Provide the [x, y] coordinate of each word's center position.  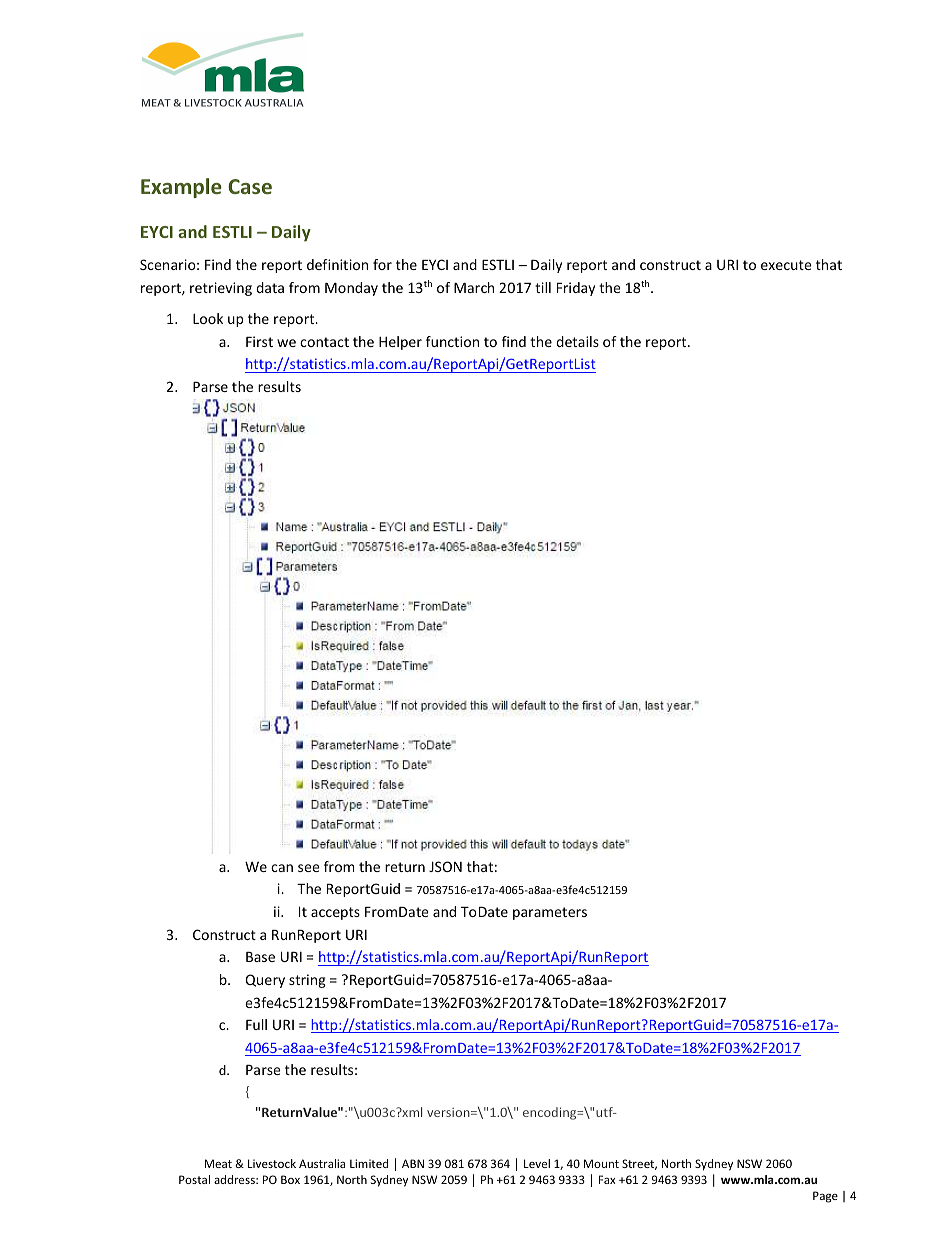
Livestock [272, 1163]
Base [260, 957]
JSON [445, 866]
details [577, 341]
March [474, 287]
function [452, 341]
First [259, 341]
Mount [601, 1163]
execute [786, 265]
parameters [550, 913]
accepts [335, 913]
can [282, 868]
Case [250, 186]
